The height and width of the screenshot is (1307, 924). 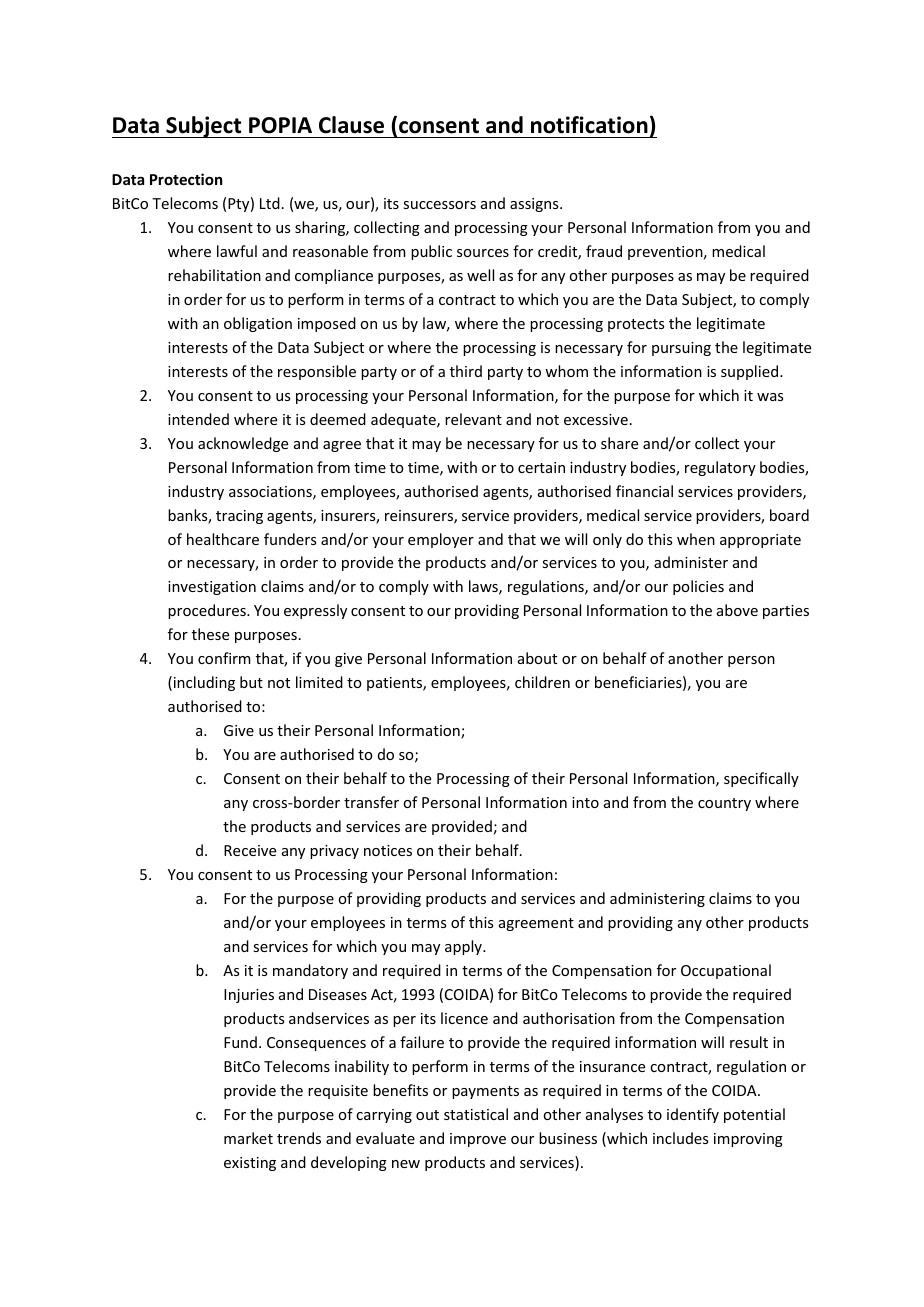 What do you see at coordinates (726, 971) in the screenshot?
I see `Occupational` at bounding box center [726, 971].
